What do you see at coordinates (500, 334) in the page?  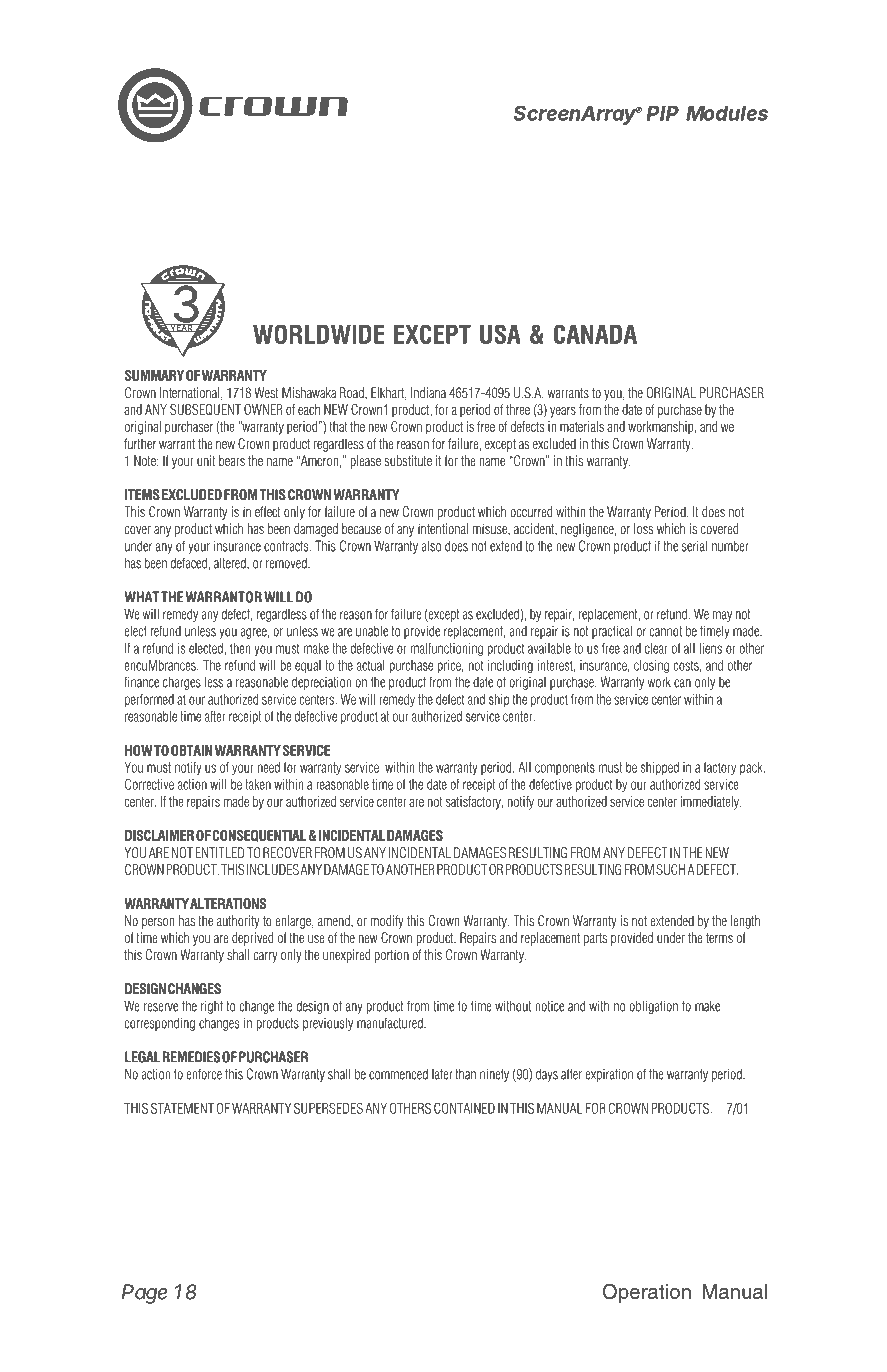 I see `USA` at bounding box center [500, 334].
